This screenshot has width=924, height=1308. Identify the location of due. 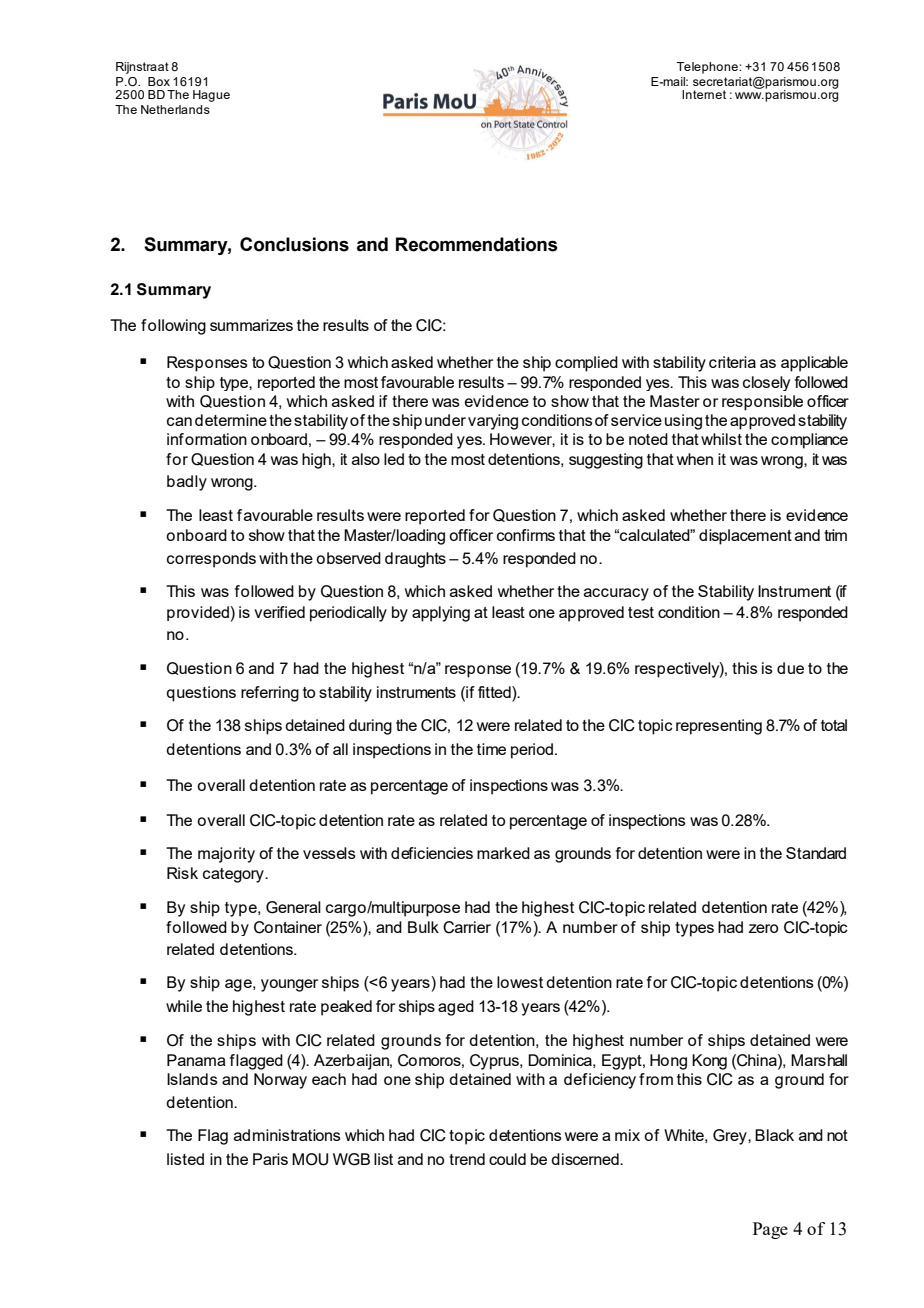
(790, 668).
